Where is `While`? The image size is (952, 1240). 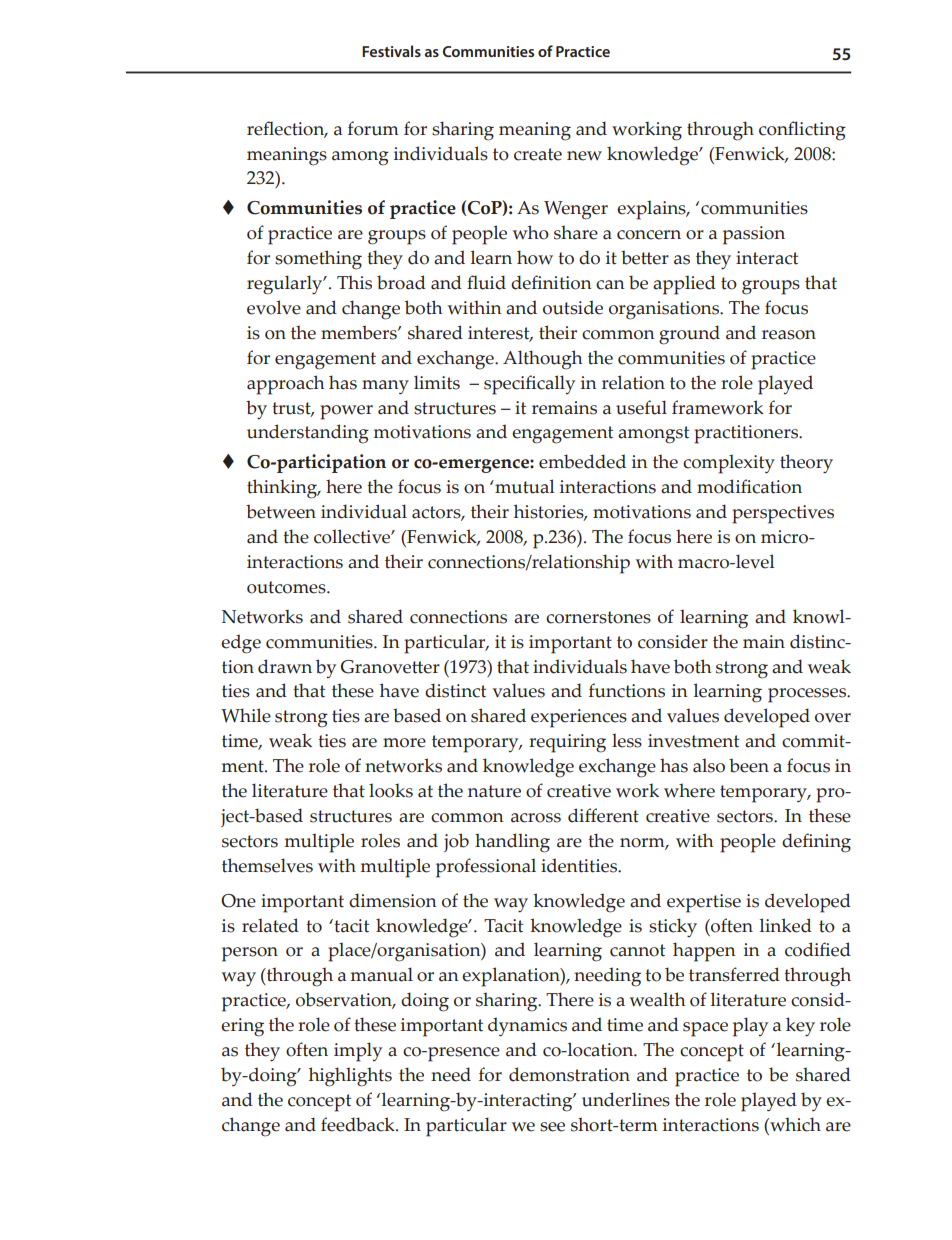
While is located at coordinates (246, 715).
